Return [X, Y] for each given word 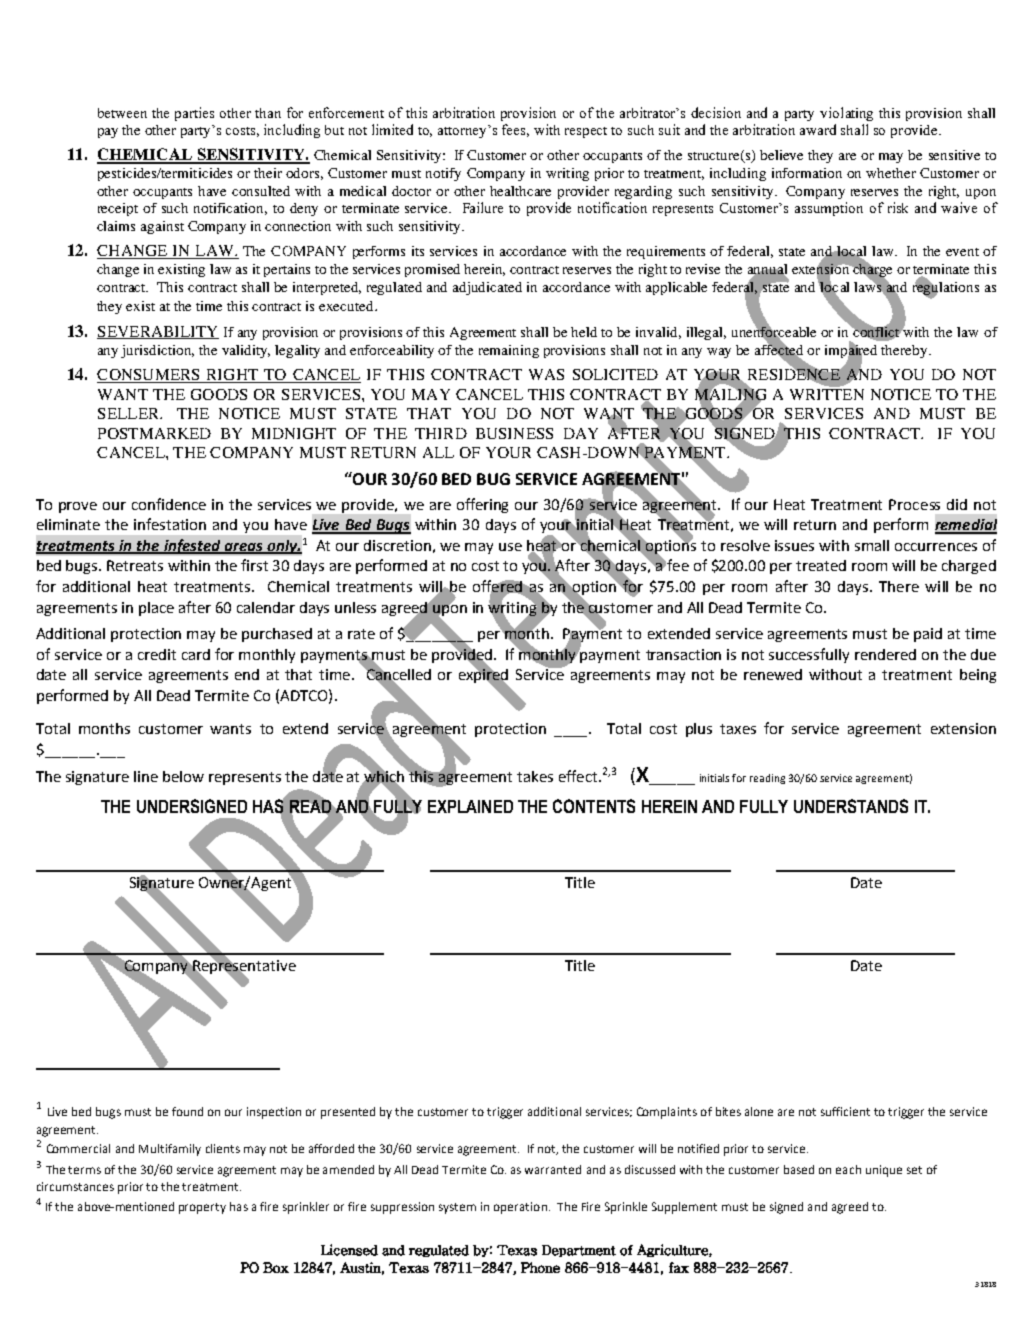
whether [891, 173]
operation [520, 1208]
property [202, 1208]
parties [194, 114]
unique [884, 1171]
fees [515, 130]
